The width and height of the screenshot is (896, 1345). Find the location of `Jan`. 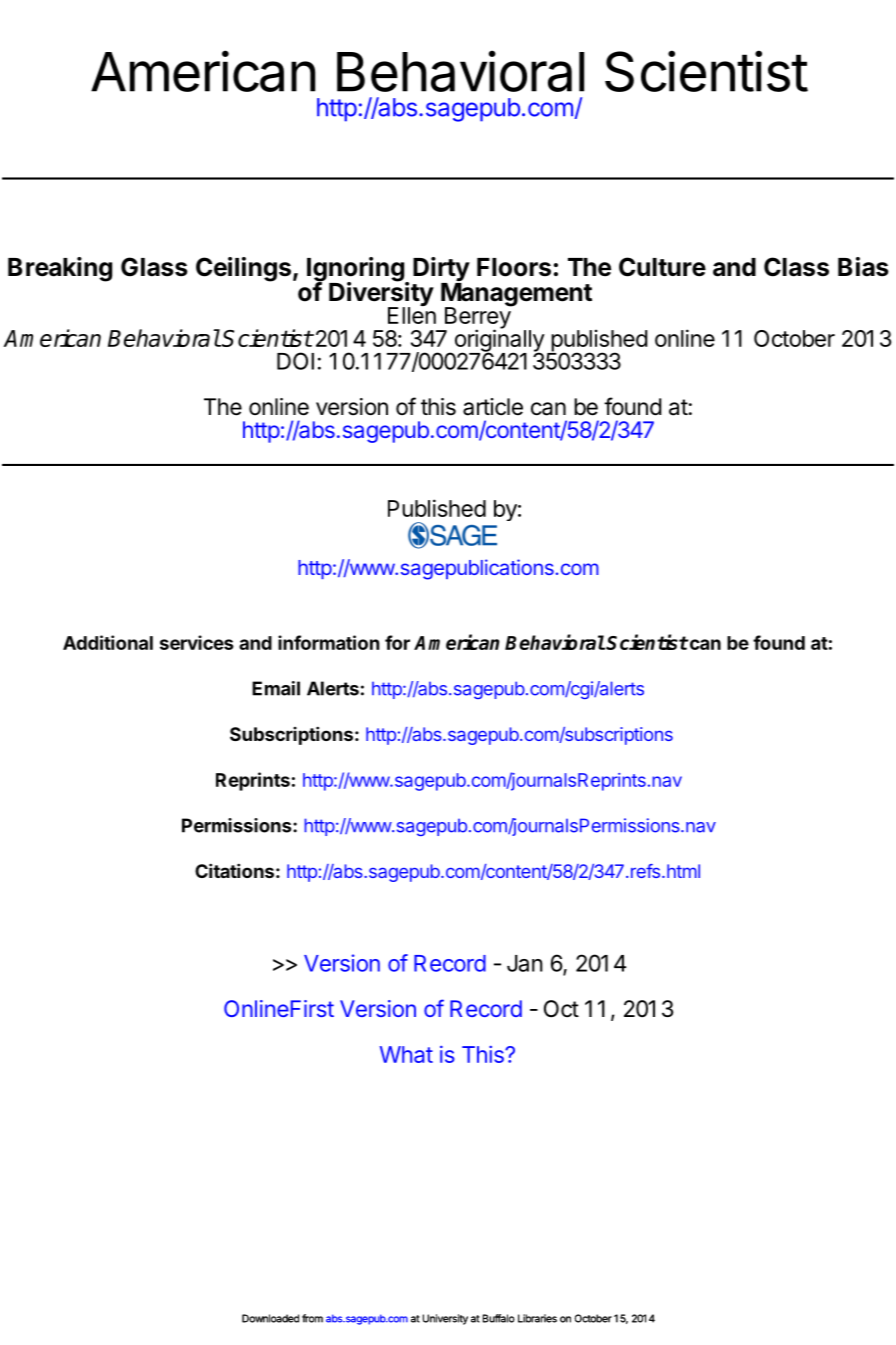

Jan is located at coordinates (525, 963).
